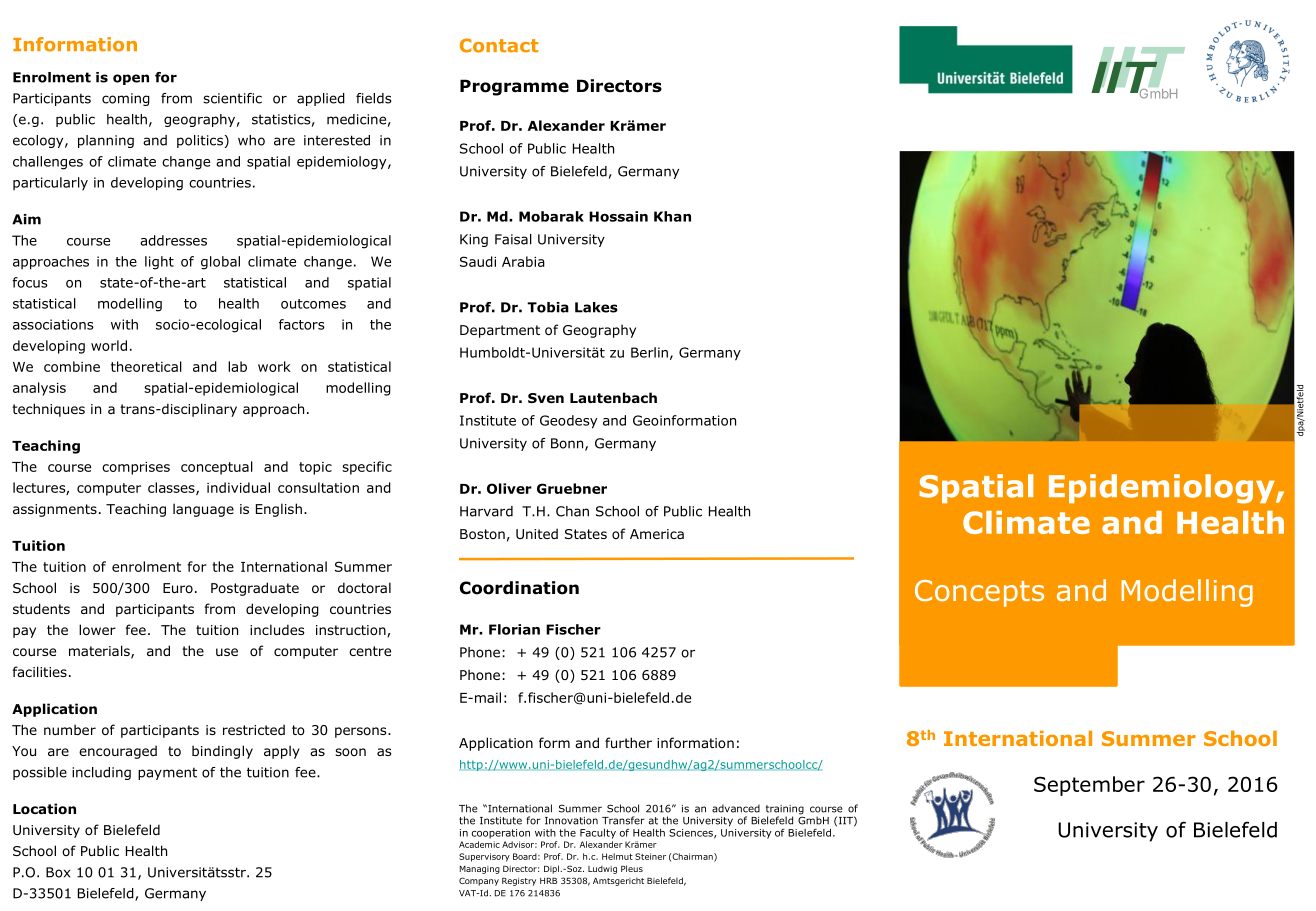 The width and height of the image is (1316, 911). I want to click on Programme, so click(514, 87).
